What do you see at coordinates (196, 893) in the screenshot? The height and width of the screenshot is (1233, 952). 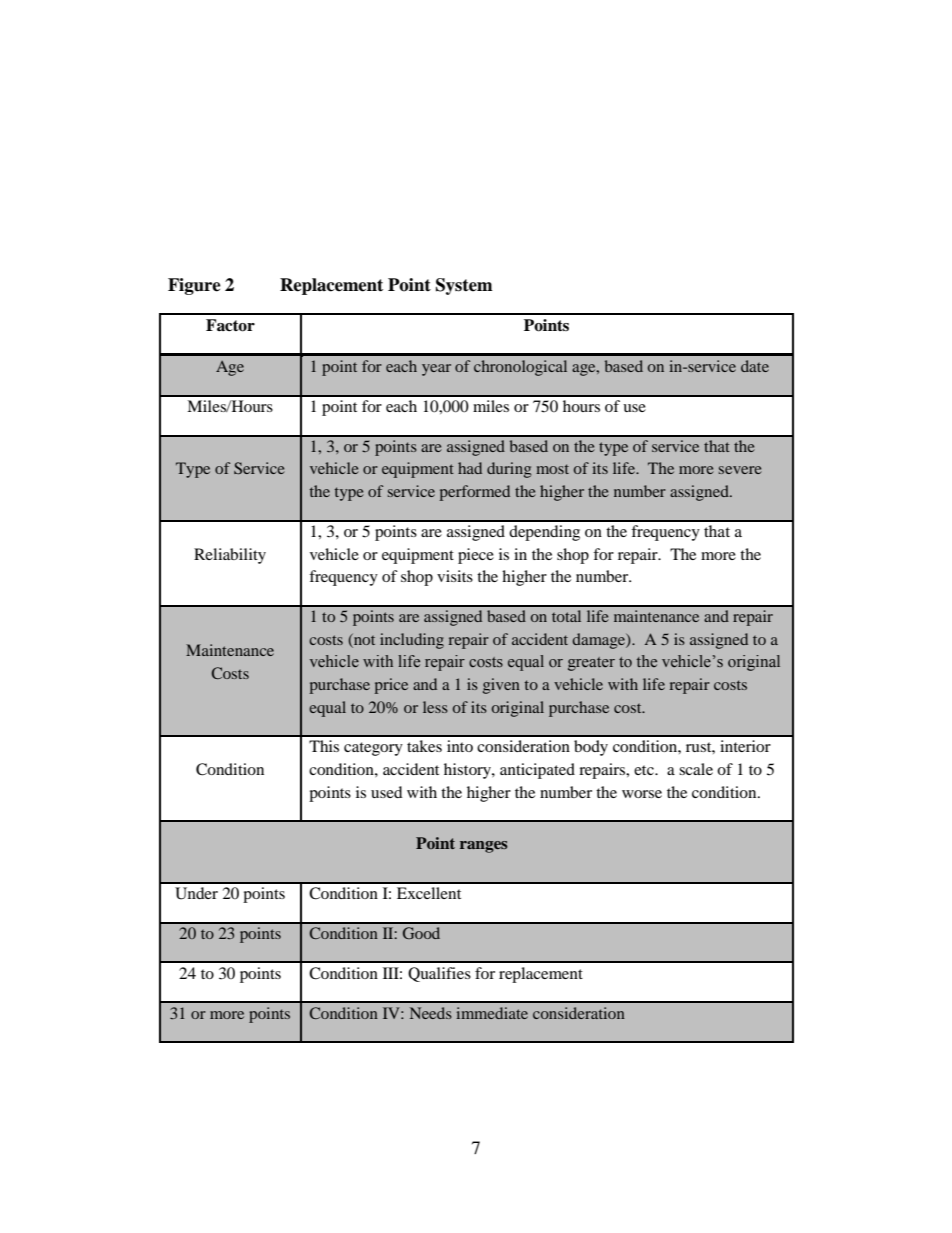 I see `Under` at bounding box center [196, 893].
